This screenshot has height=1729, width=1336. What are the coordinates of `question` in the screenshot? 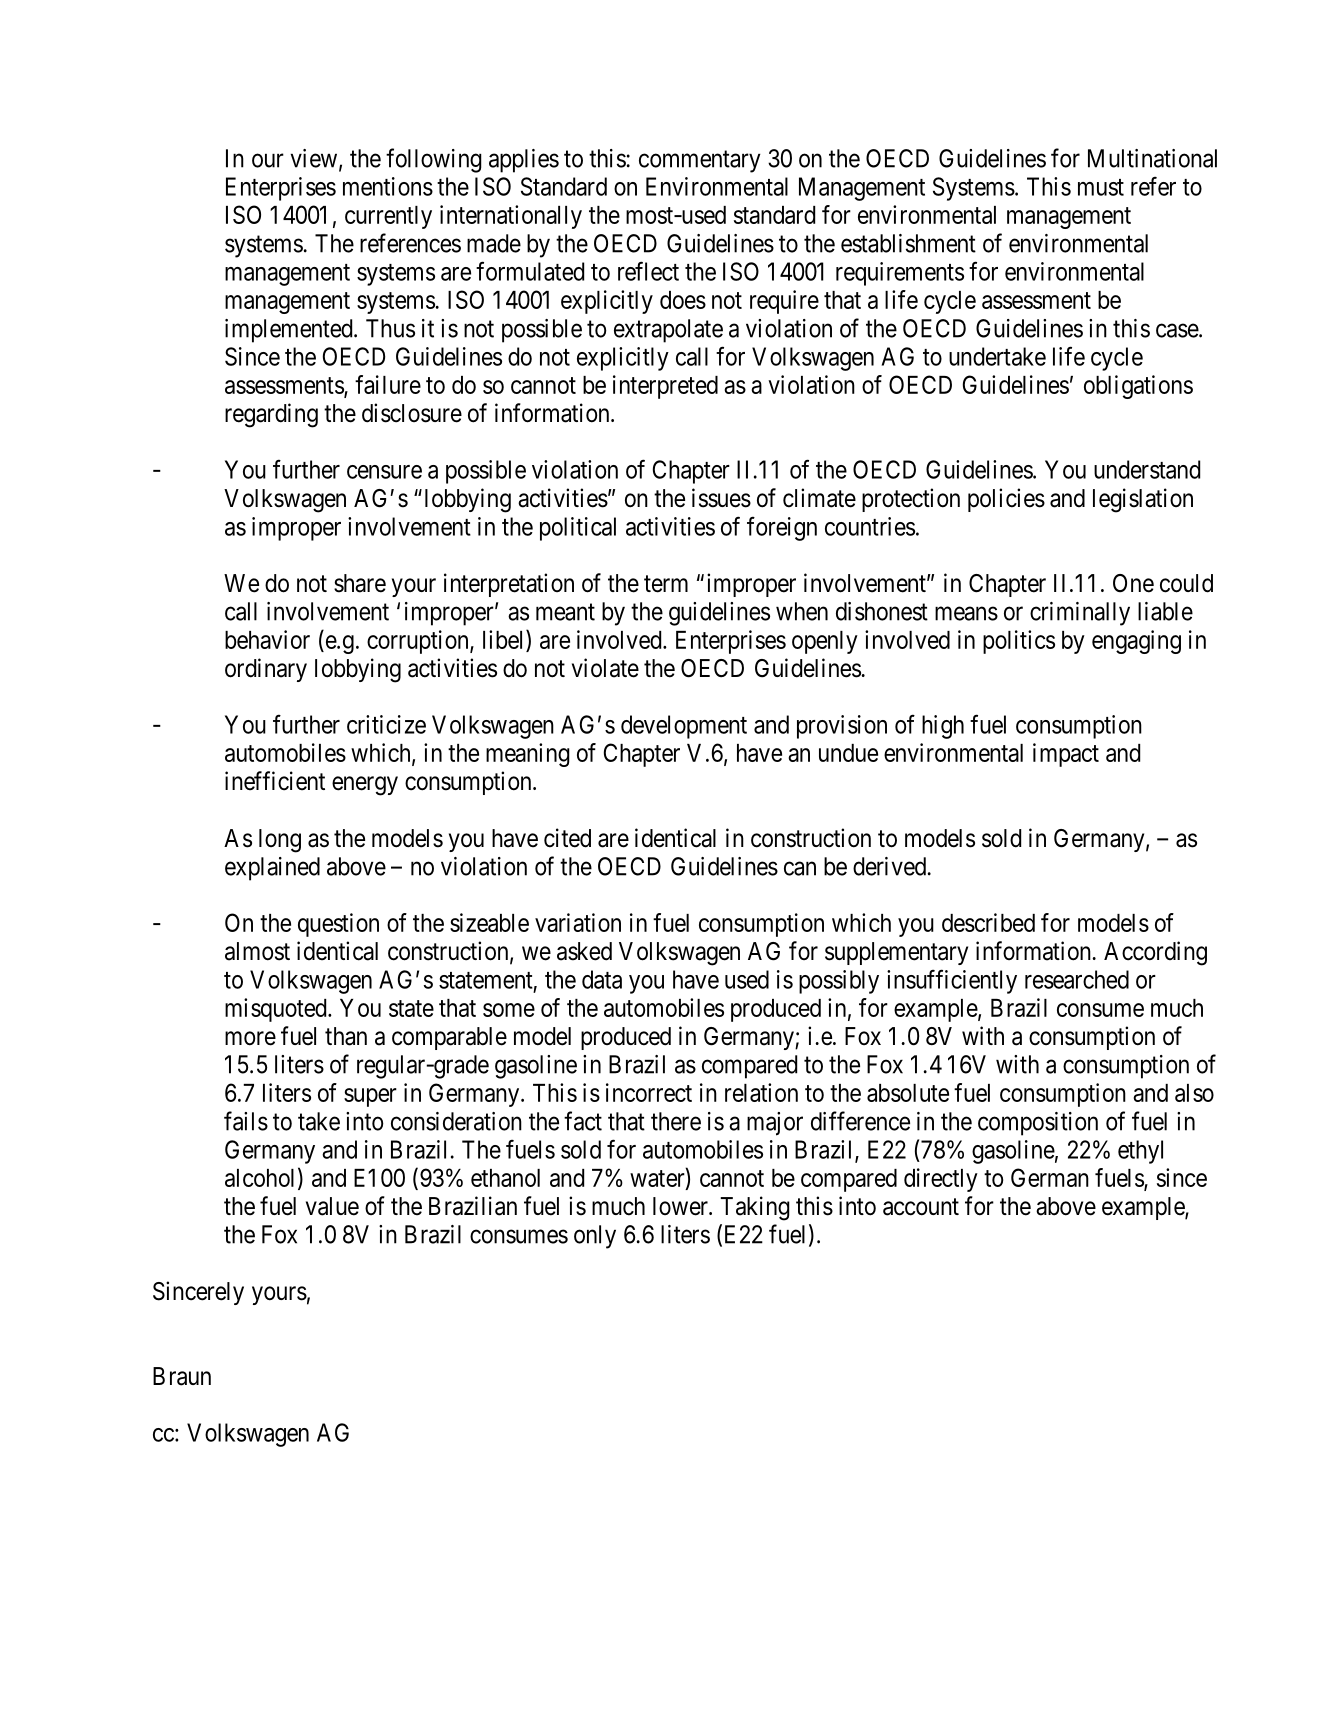 It's located at (338, 925).
